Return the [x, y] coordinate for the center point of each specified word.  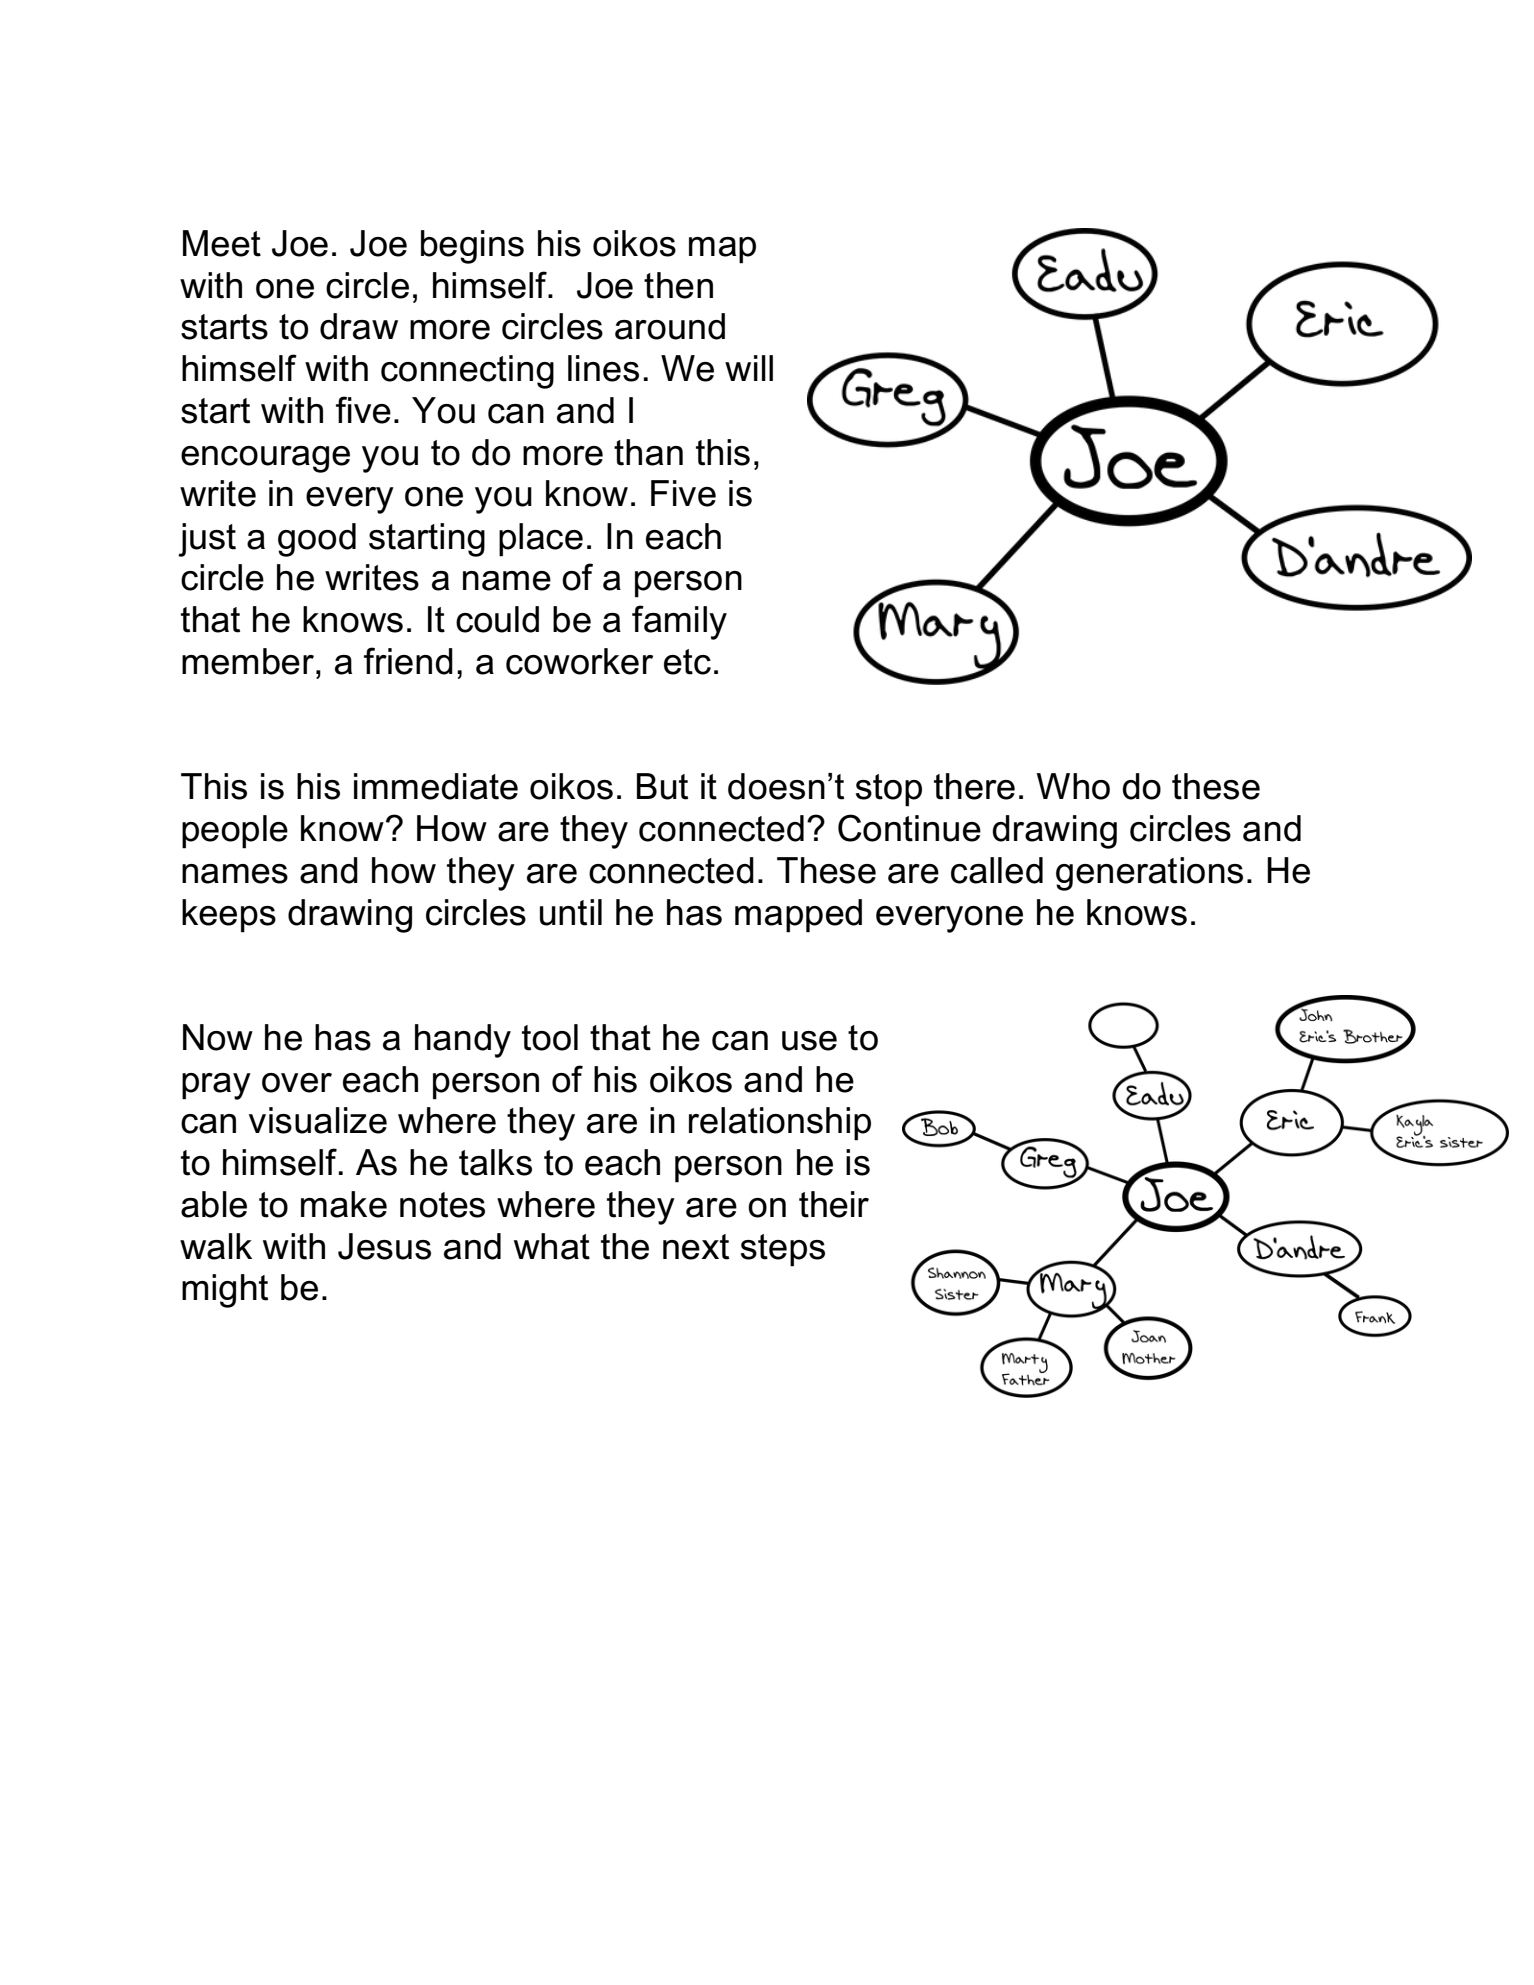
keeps [229, 916]
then [678, 285]
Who [1073, 786]
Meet [222, 243]
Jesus [384, 1246]
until [571, 912]
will [749, 368]
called [997, 870]
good [317, 540]
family [679, 622]
